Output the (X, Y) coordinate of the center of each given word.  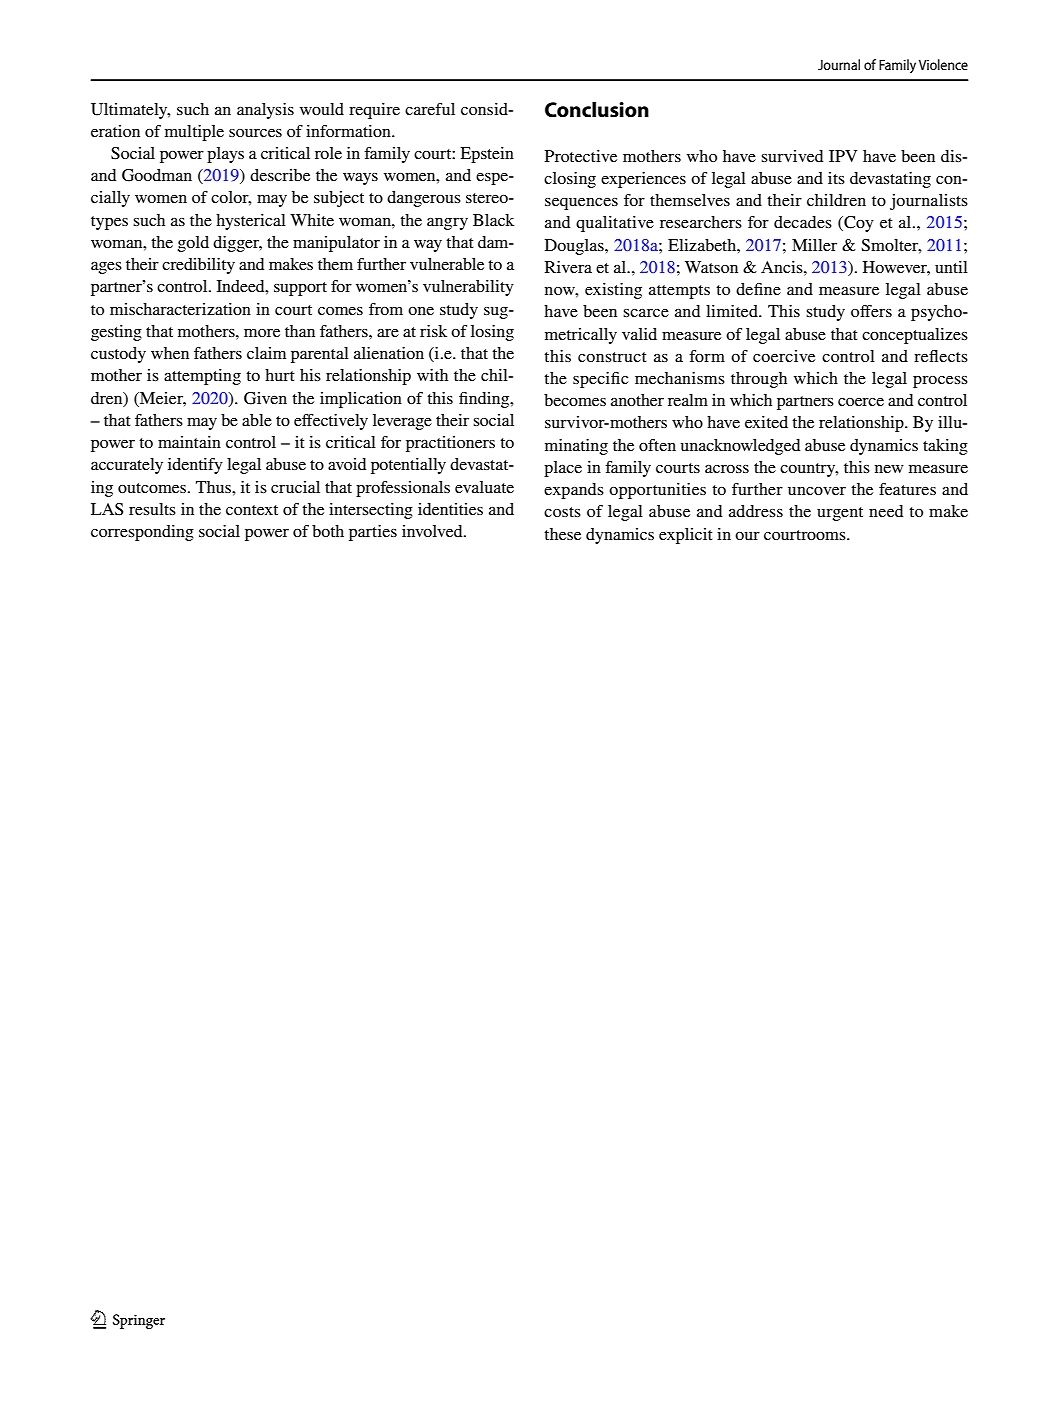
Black (493, 220)
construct (612, 357)
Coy (858, 224)
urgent (840, 514)
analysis (265, 111)
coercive (784, 356)
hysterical (251, 222)
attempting (202, 377)
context (252, 510)
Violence (943, 64)
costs (562, 512)
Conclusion (597, 110)
